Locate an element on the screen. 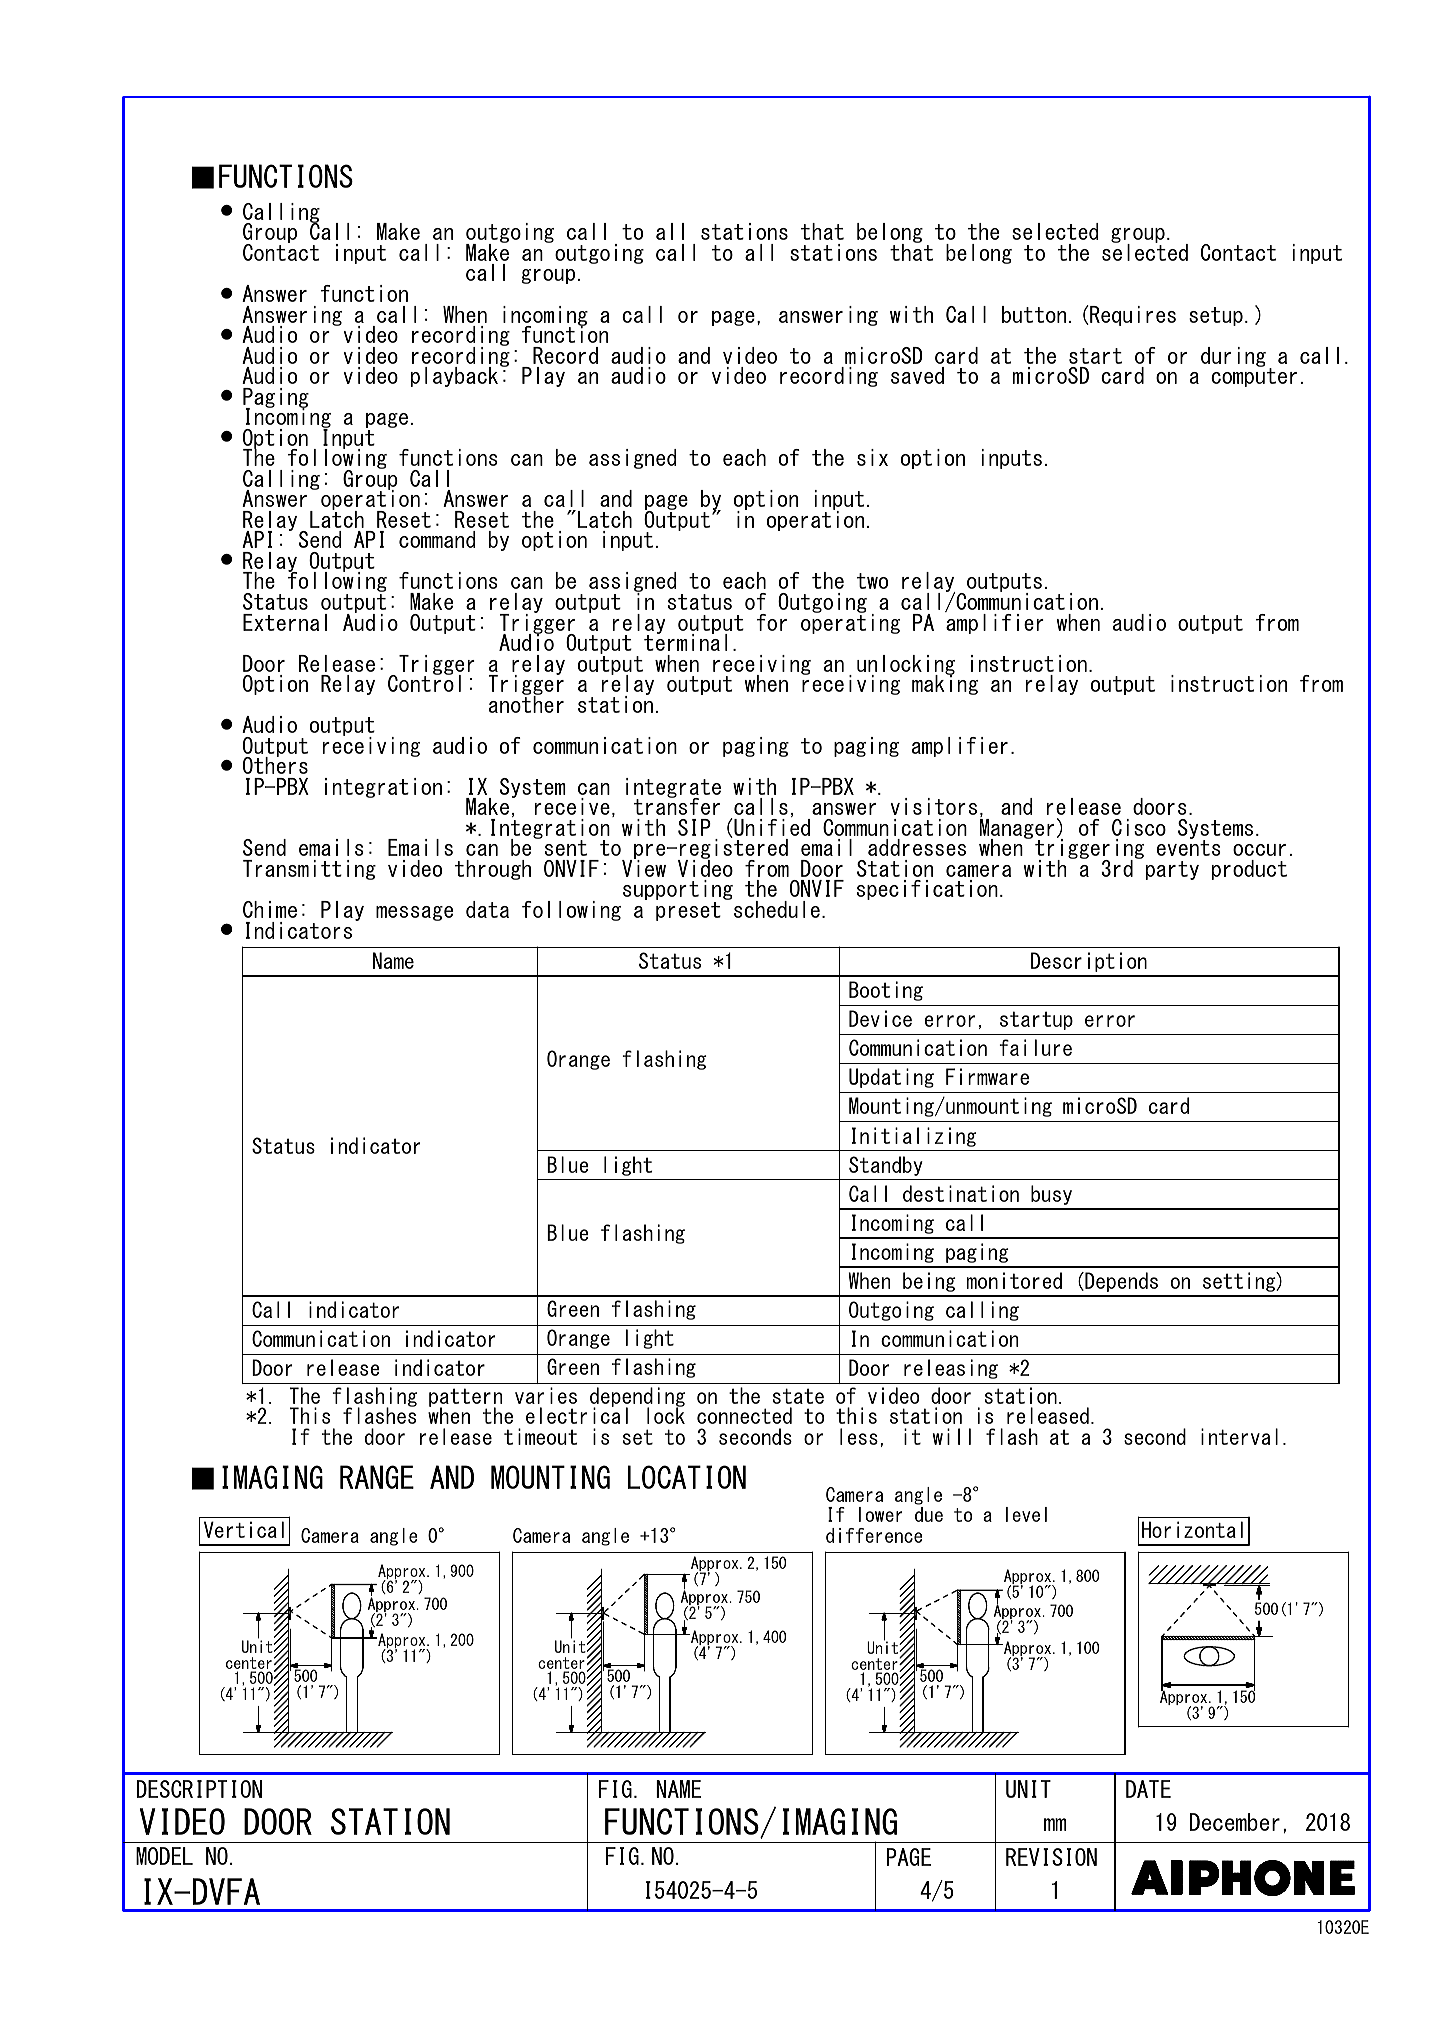  Cisco is located at coordinates (1139, 827).
